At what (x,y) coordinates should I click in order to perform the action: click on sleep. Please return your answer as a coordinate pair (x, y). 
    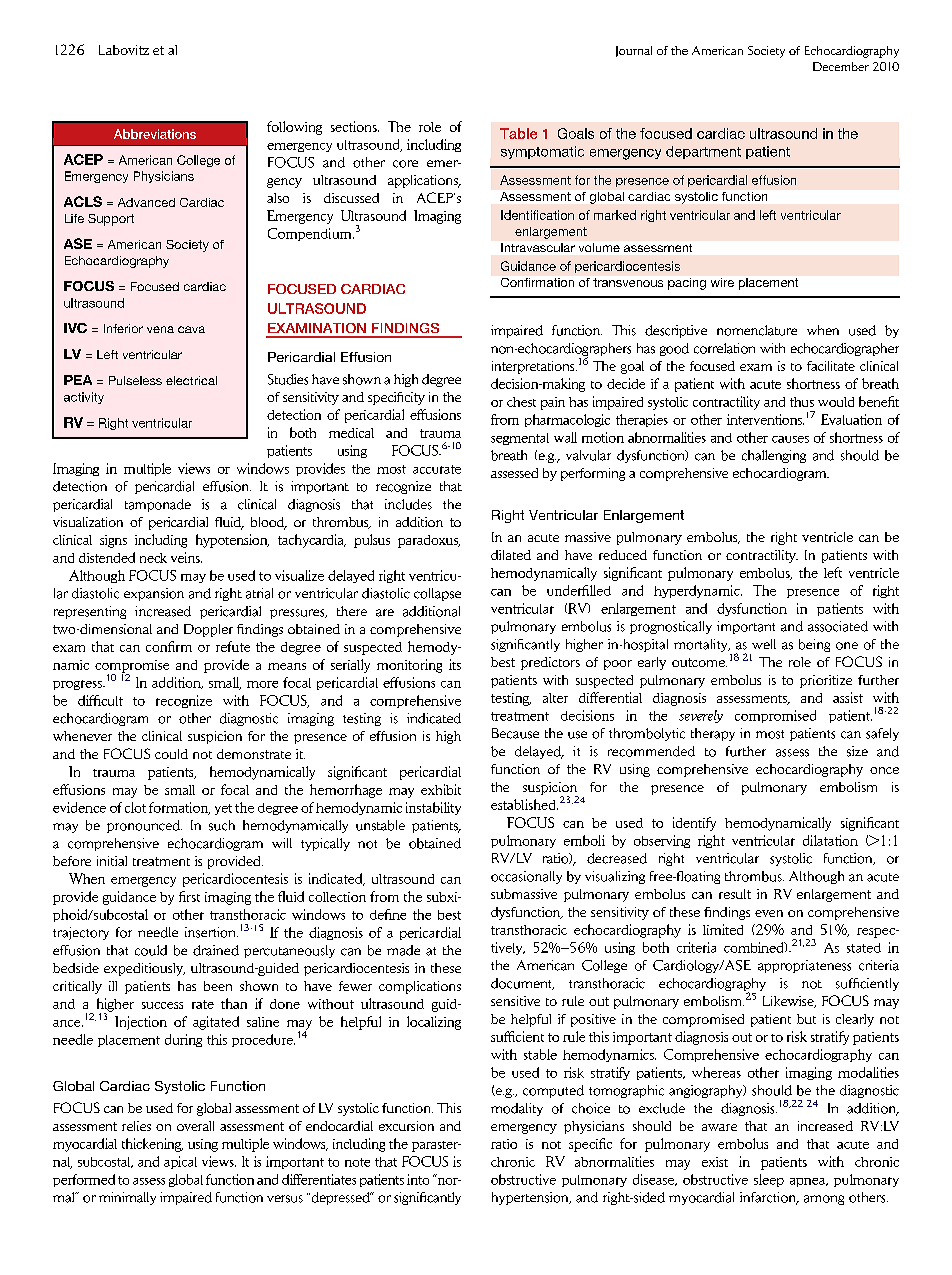
    Looking at the image, I should click on (769, 1180).
